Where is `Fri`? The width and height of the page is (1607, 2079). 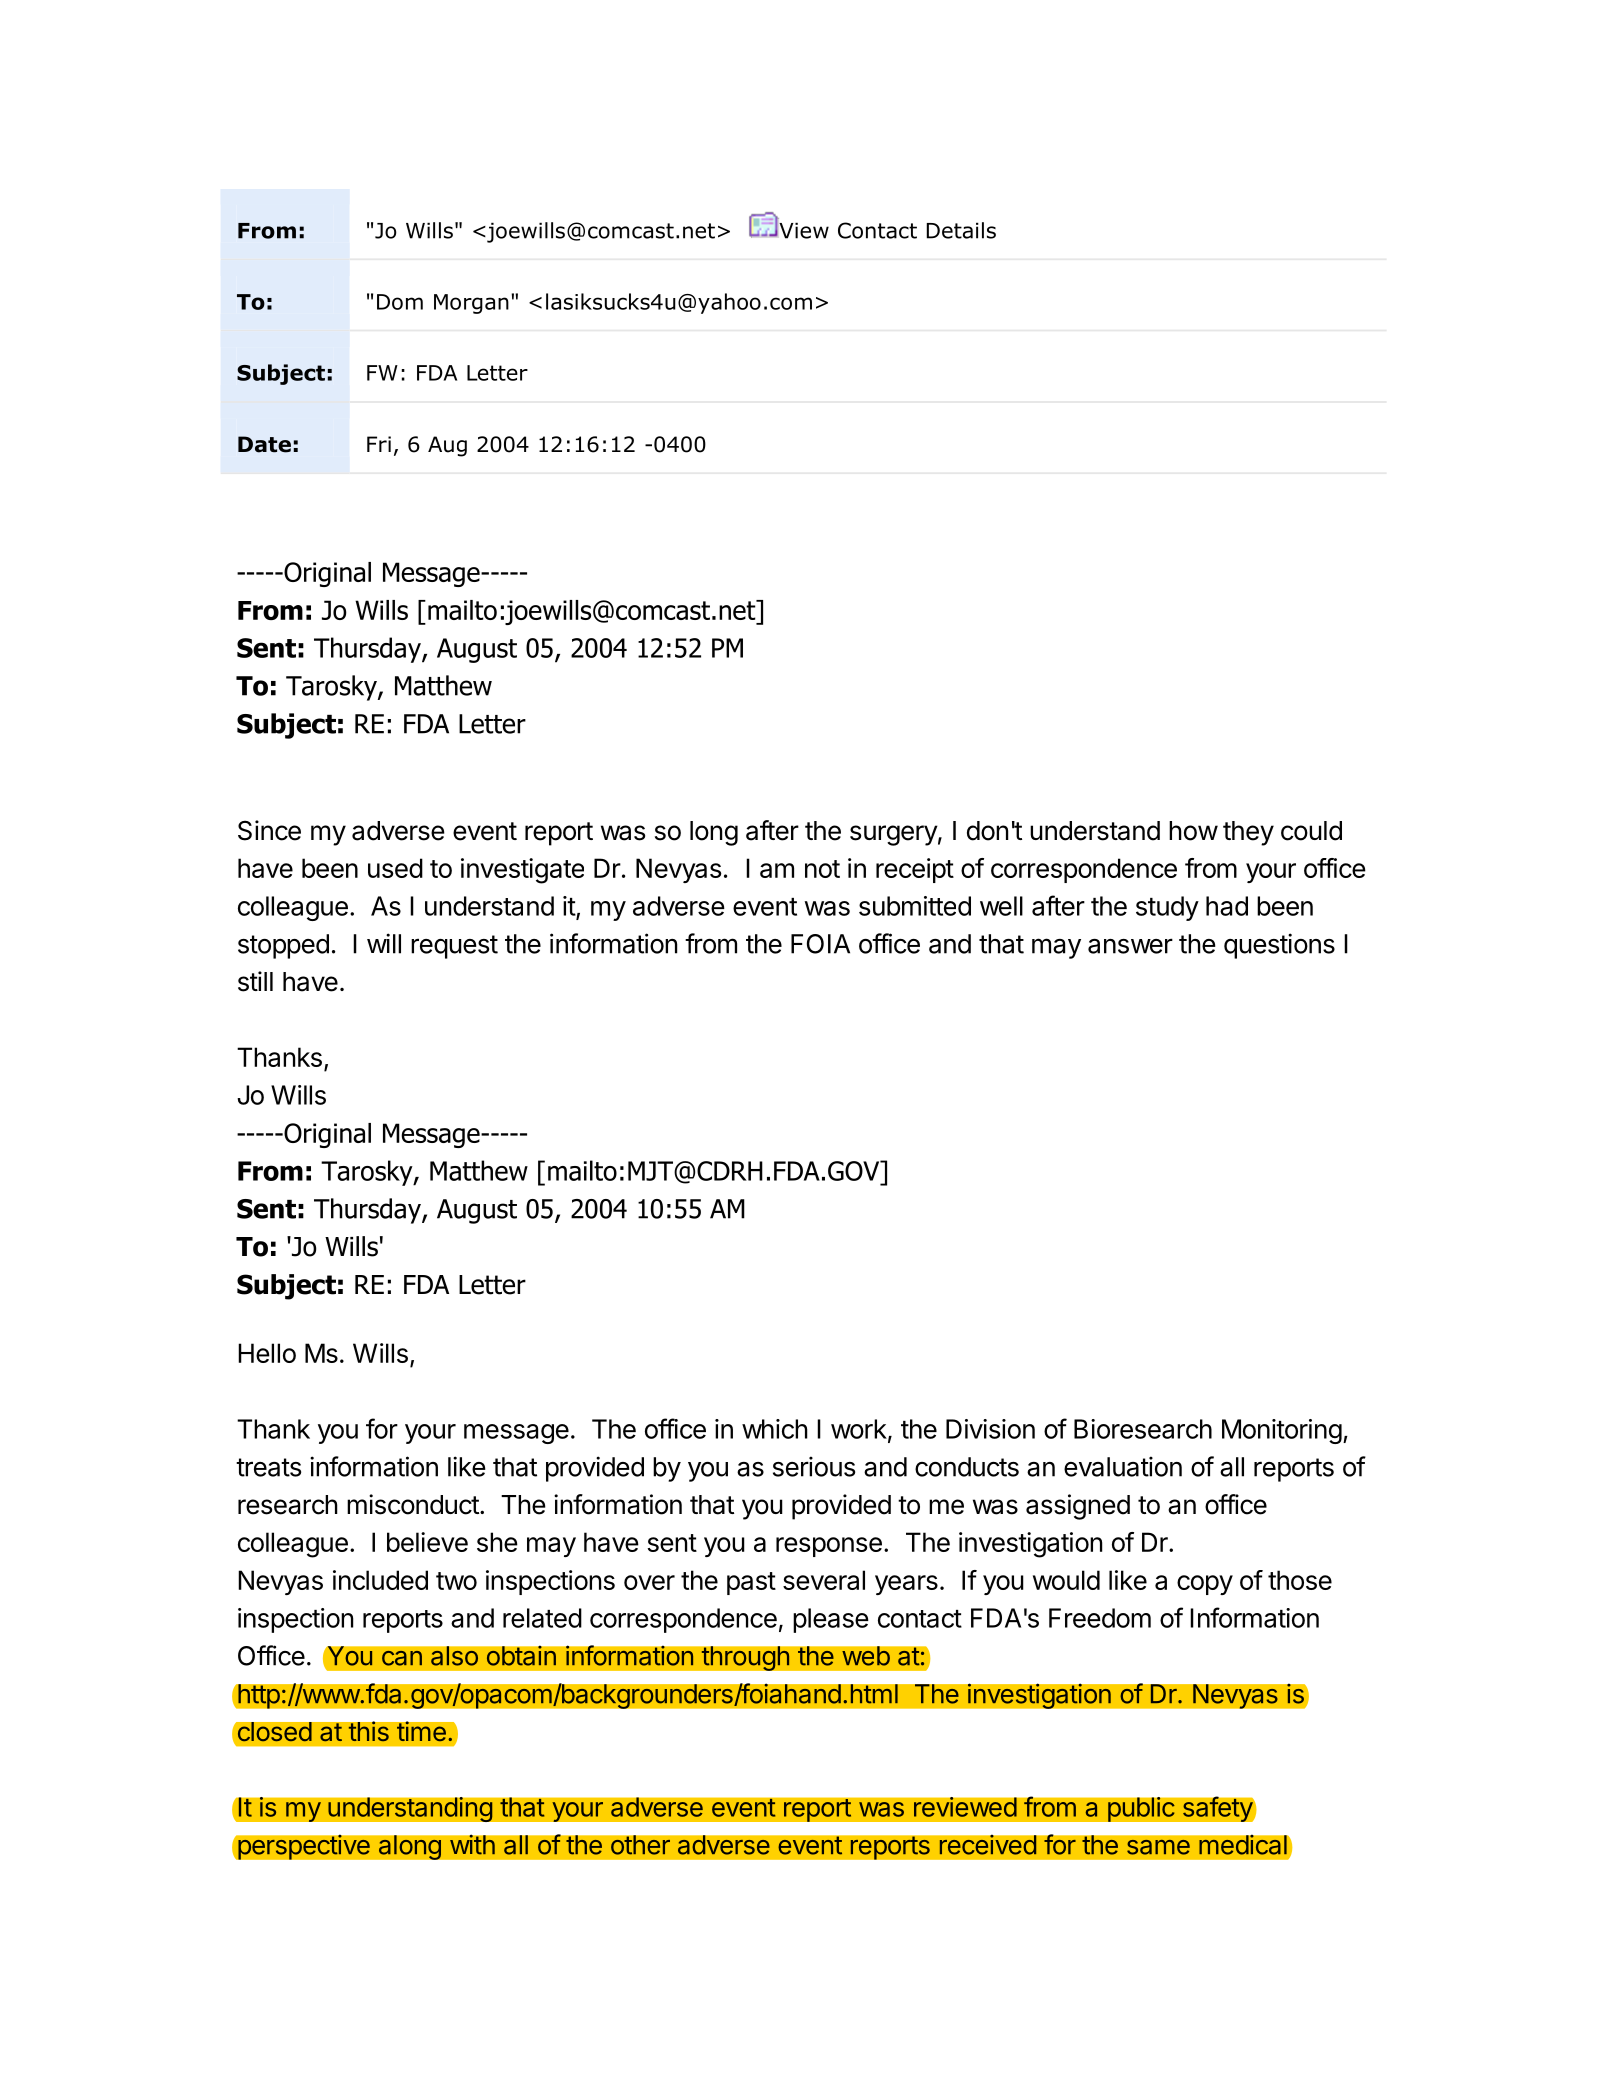
Fri is located at coordinates (379, 444).
